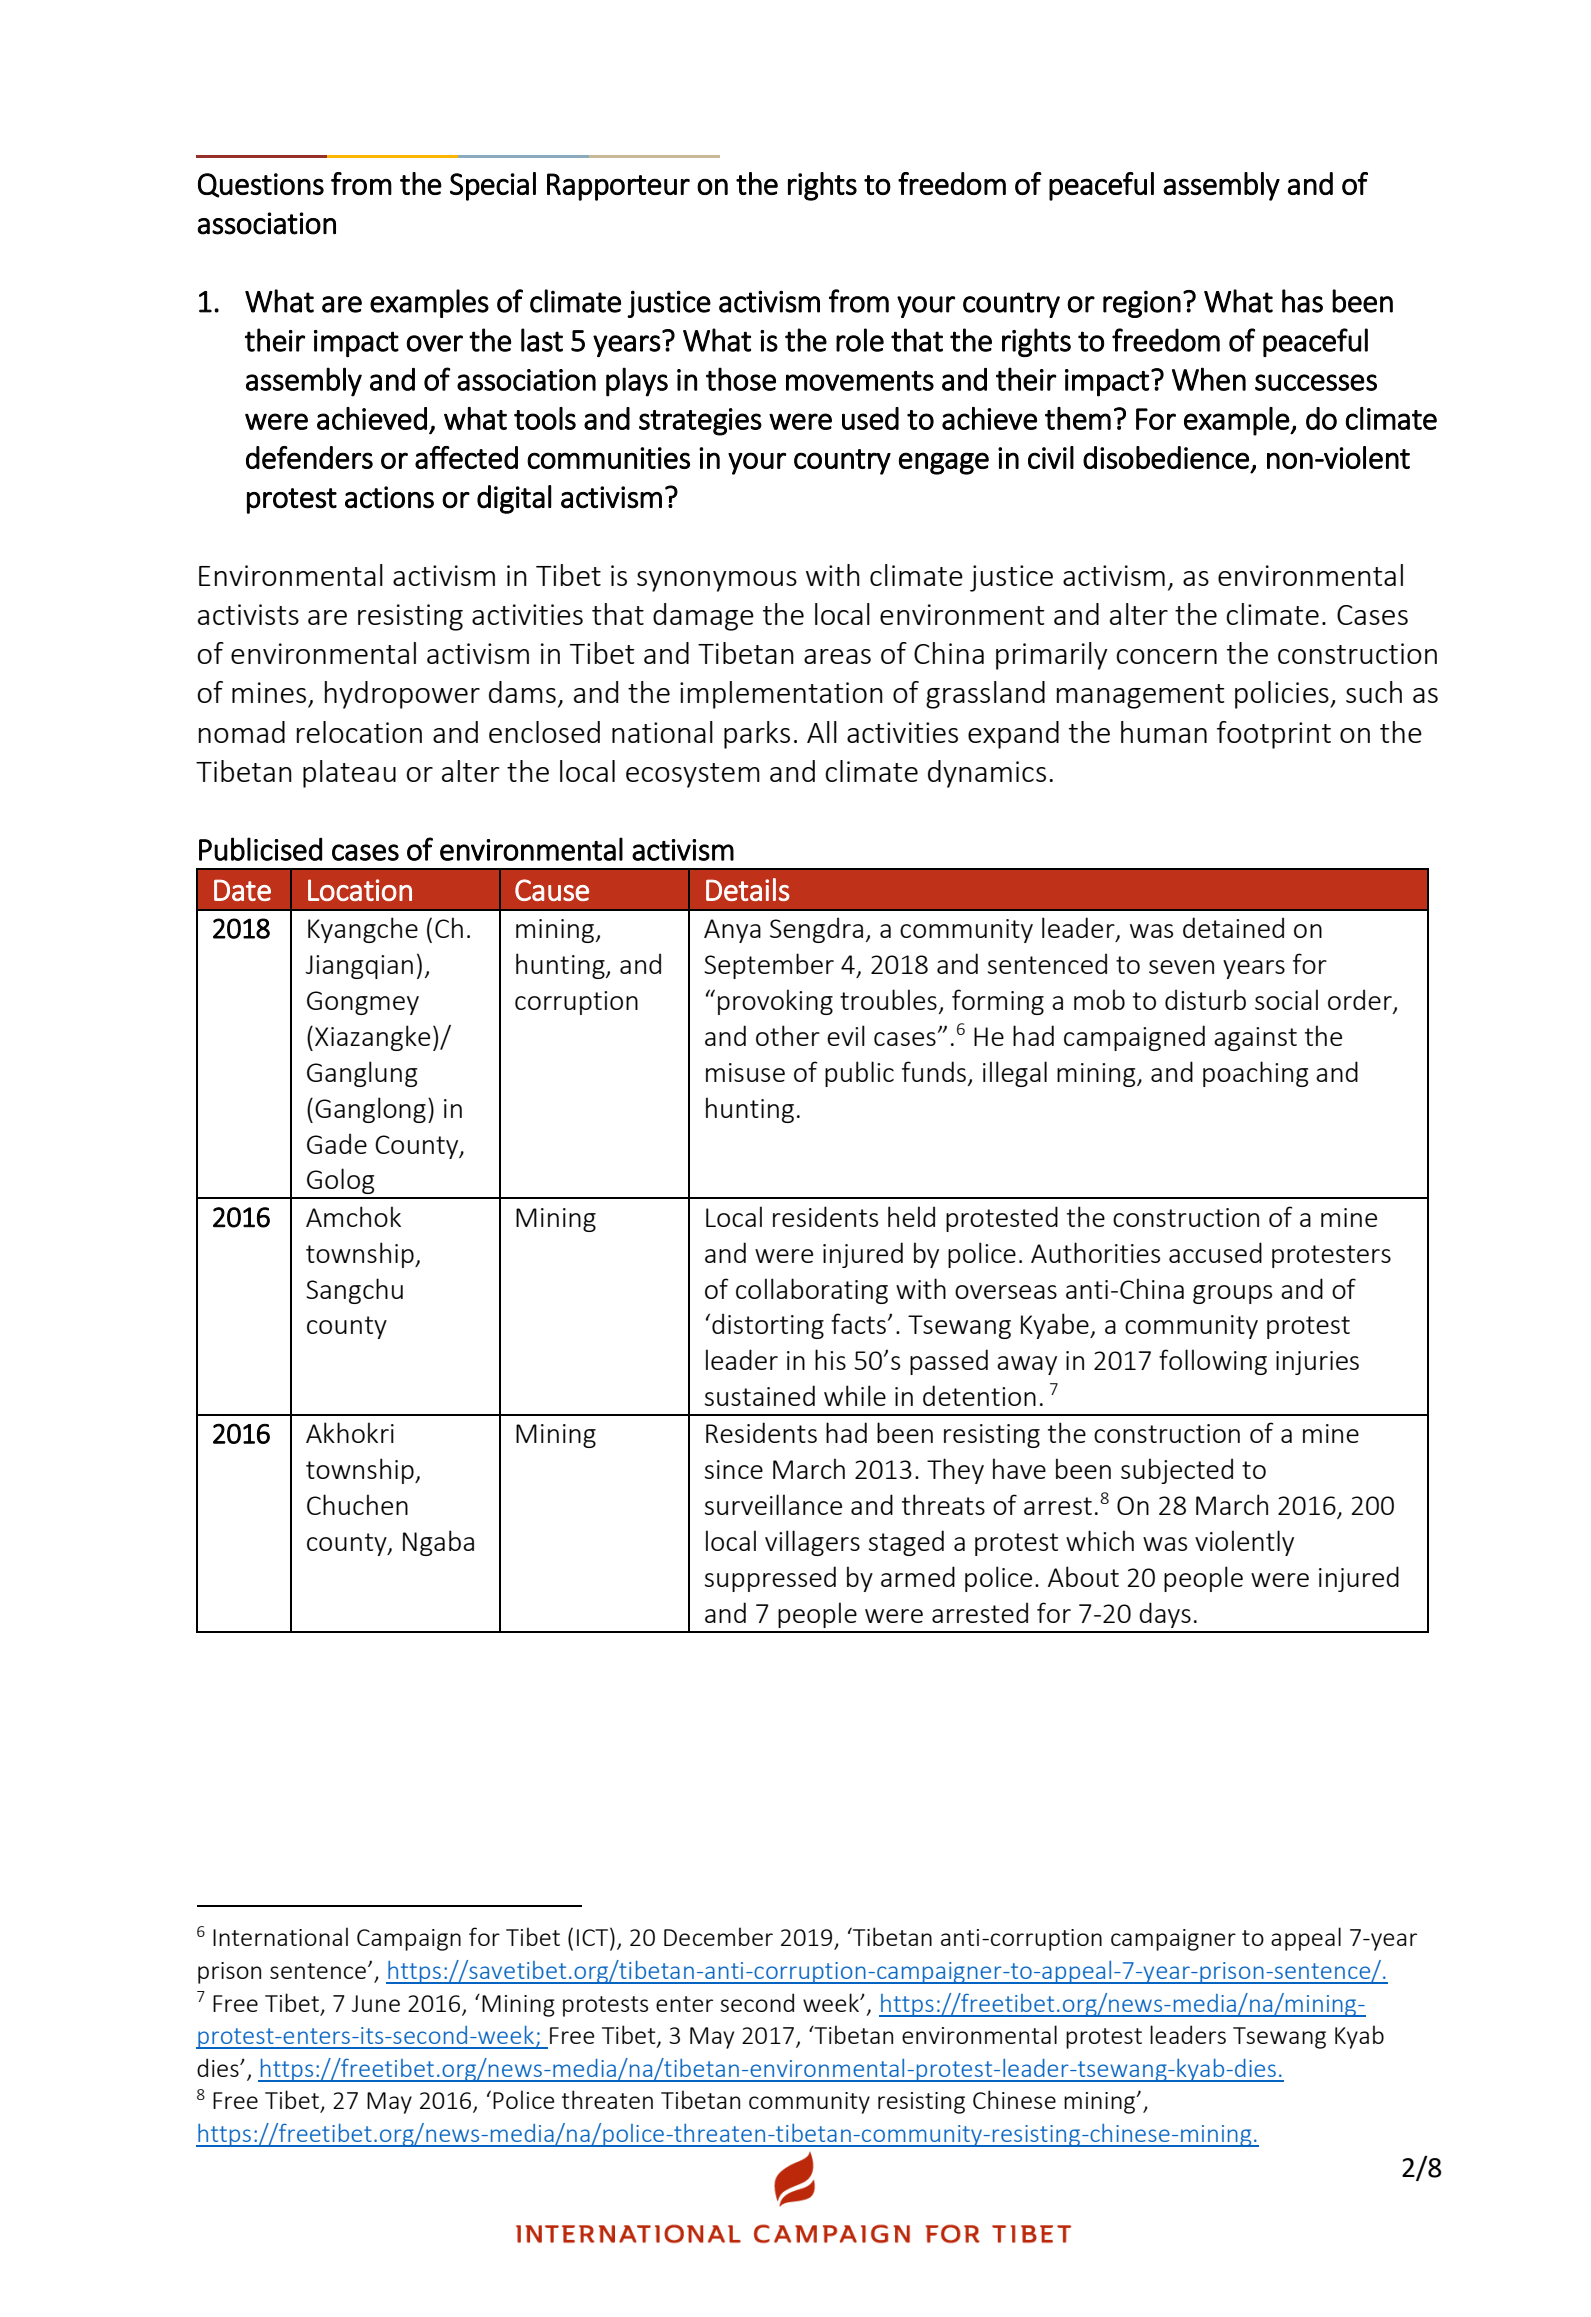 The width and height of the screenshot is (1591, 2317). Describe the element at coordinates (1165, 1615) in the screenshot. I see `days` at that location.
